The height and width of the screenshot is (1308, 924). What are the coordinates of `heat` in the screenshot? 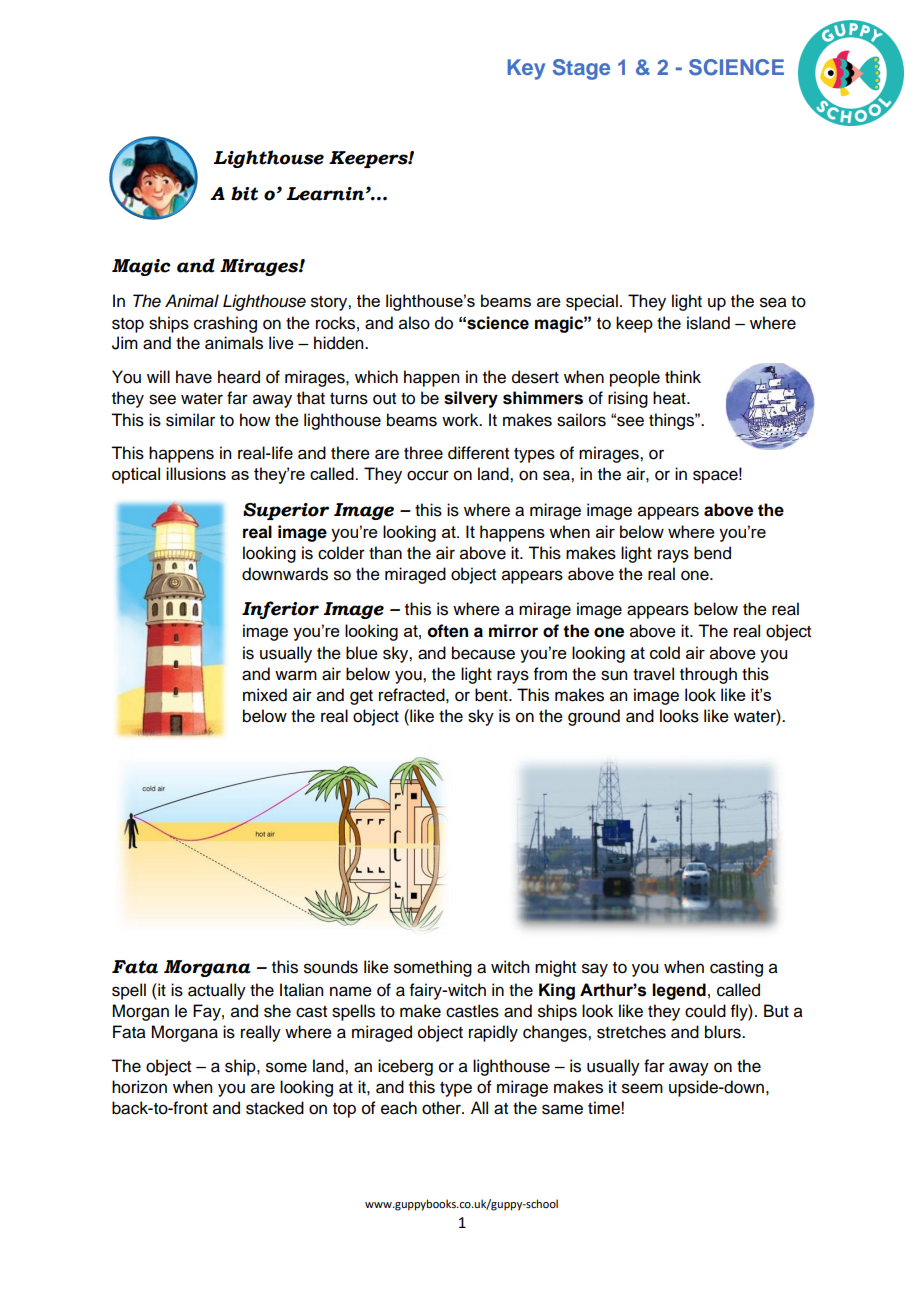 It's located at (670, 398).
